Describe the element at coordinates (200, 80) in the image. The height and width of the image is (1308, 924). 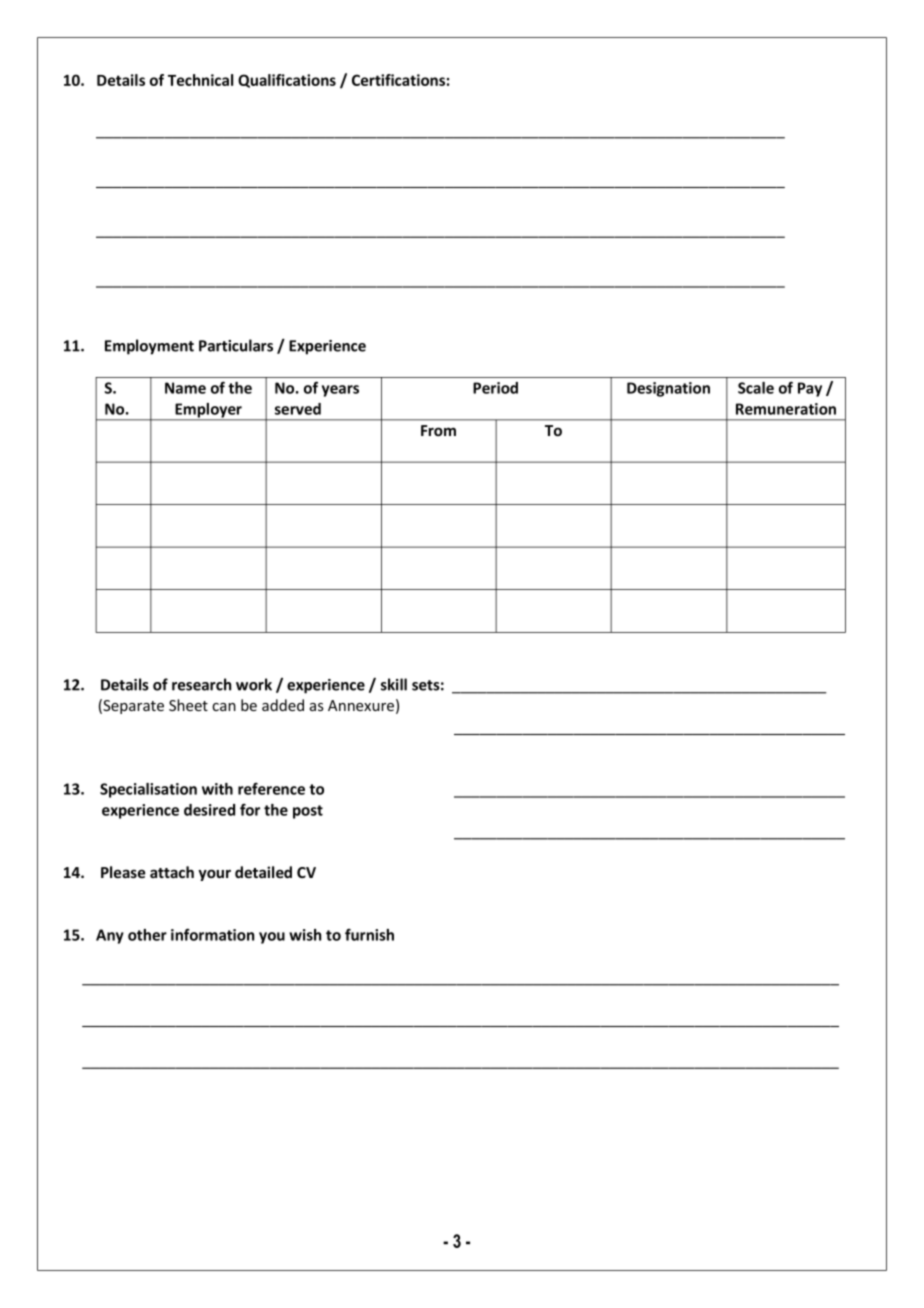
I see `Technical` at that location.
